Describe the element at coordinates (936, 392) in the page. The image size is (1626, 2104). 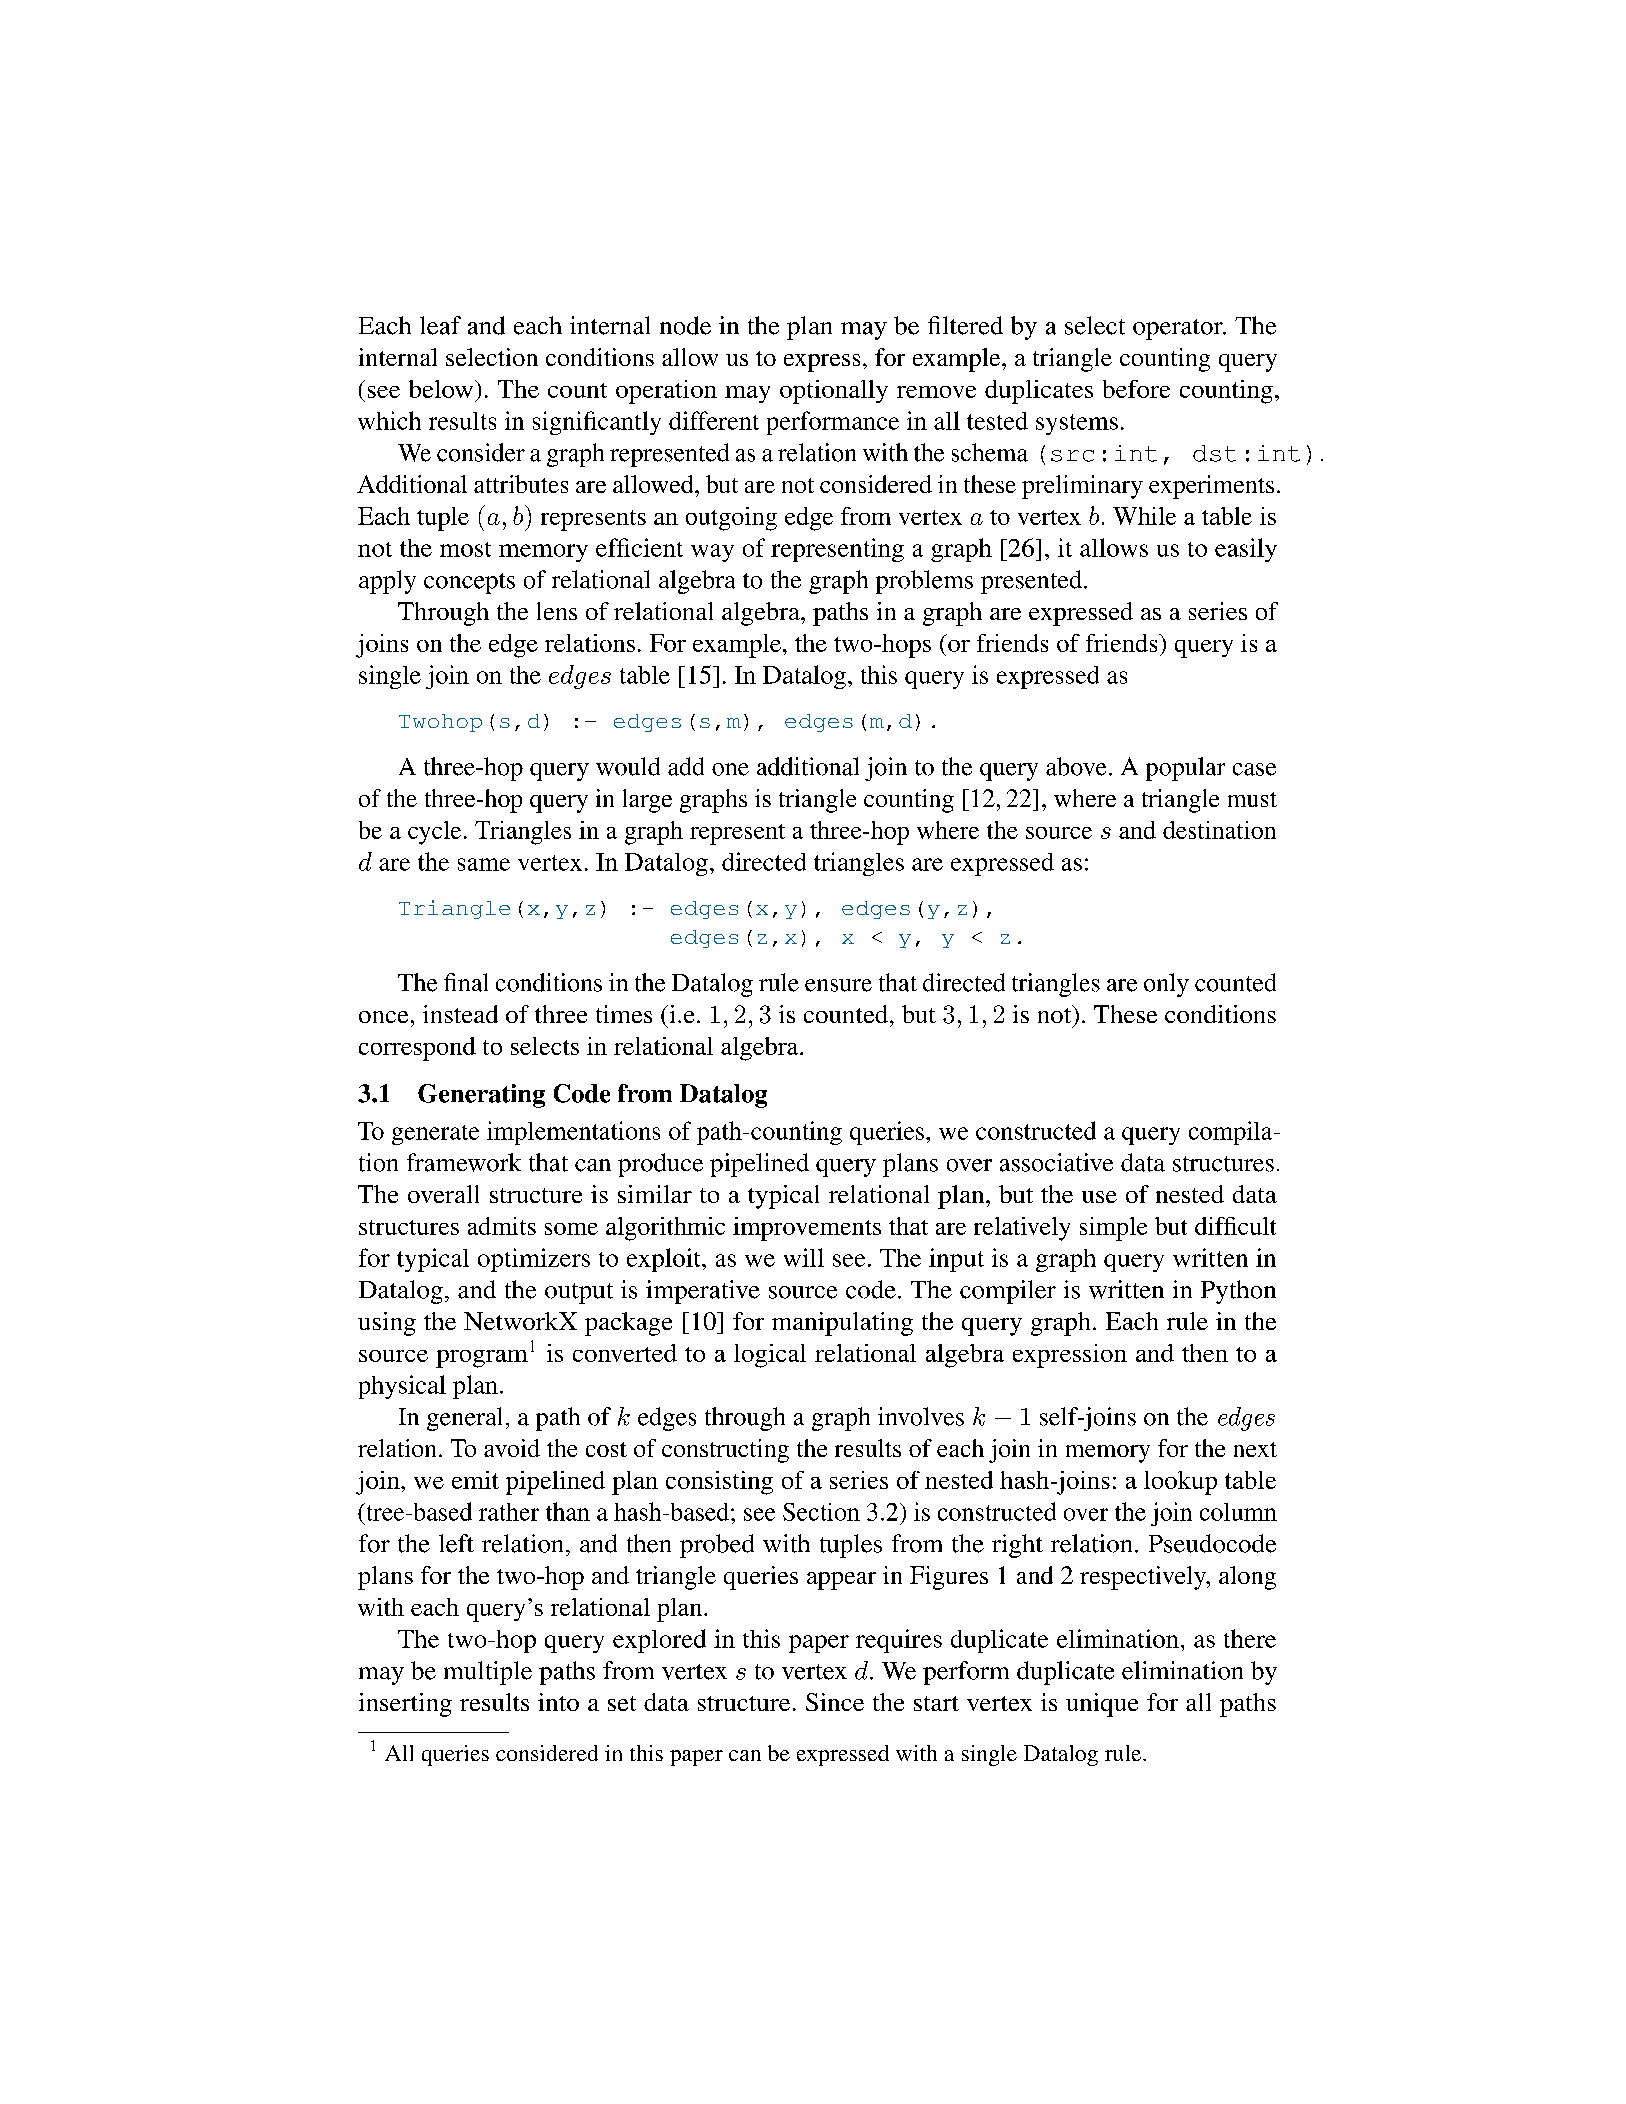
I see `remove` at that location.
